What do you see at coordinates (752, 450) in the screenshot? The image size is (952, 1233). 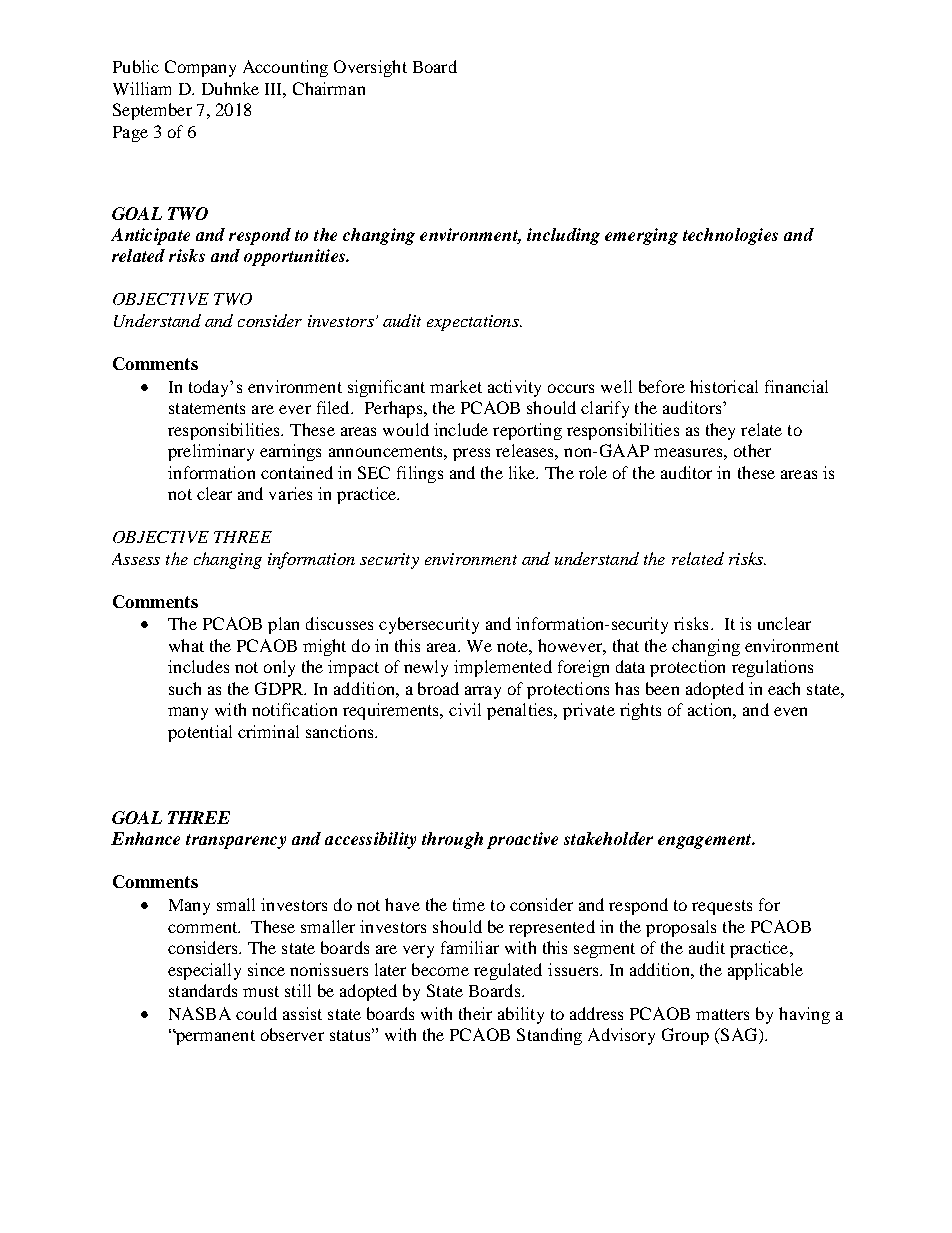 I see `other` at bounding box center [752, 450].
